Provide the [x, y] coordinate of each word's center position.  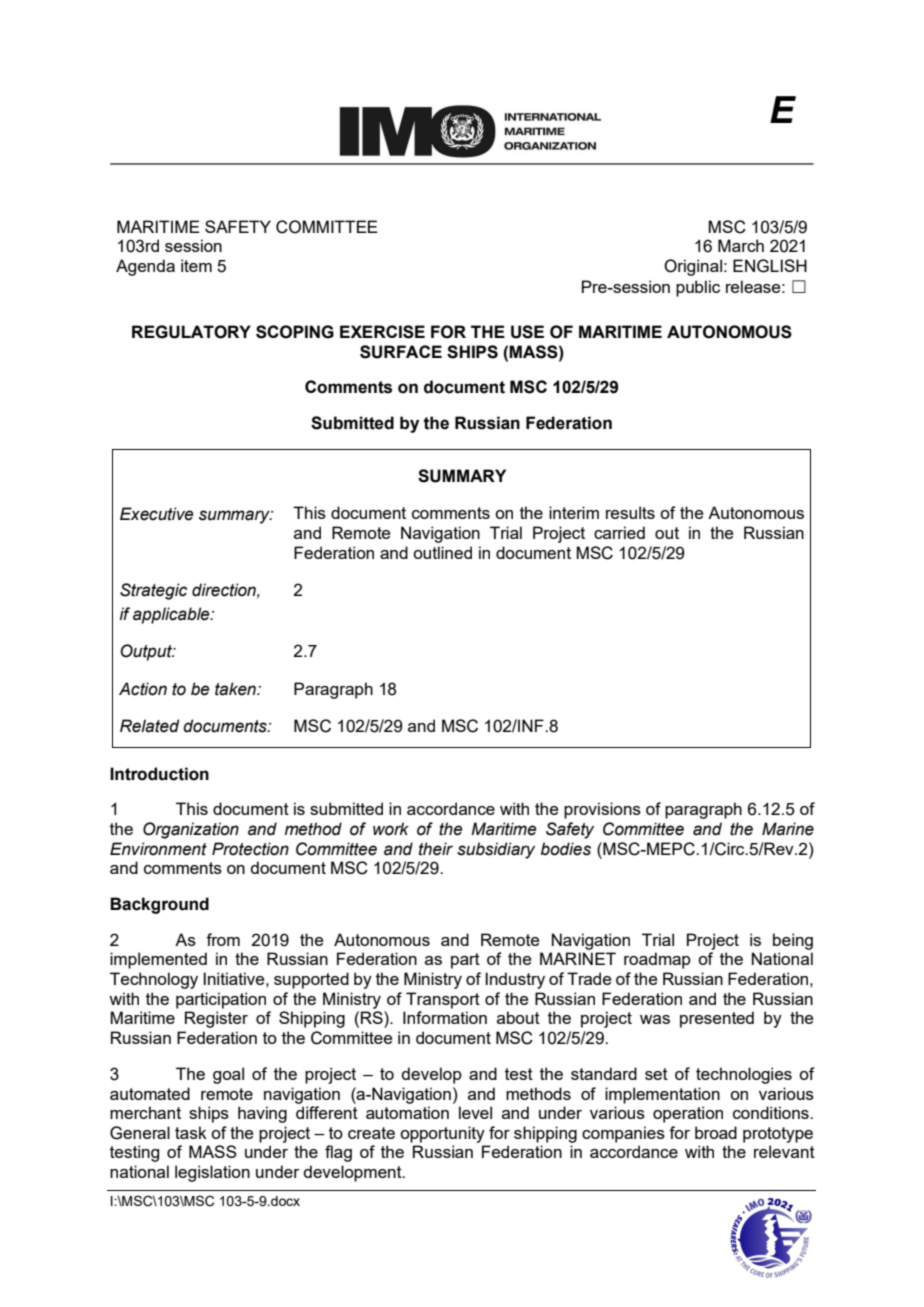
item [196, 265]
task [191, 1132]
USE [527, 332]
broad [716, 1132]
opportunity [442, 1134]
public [698, 288]
